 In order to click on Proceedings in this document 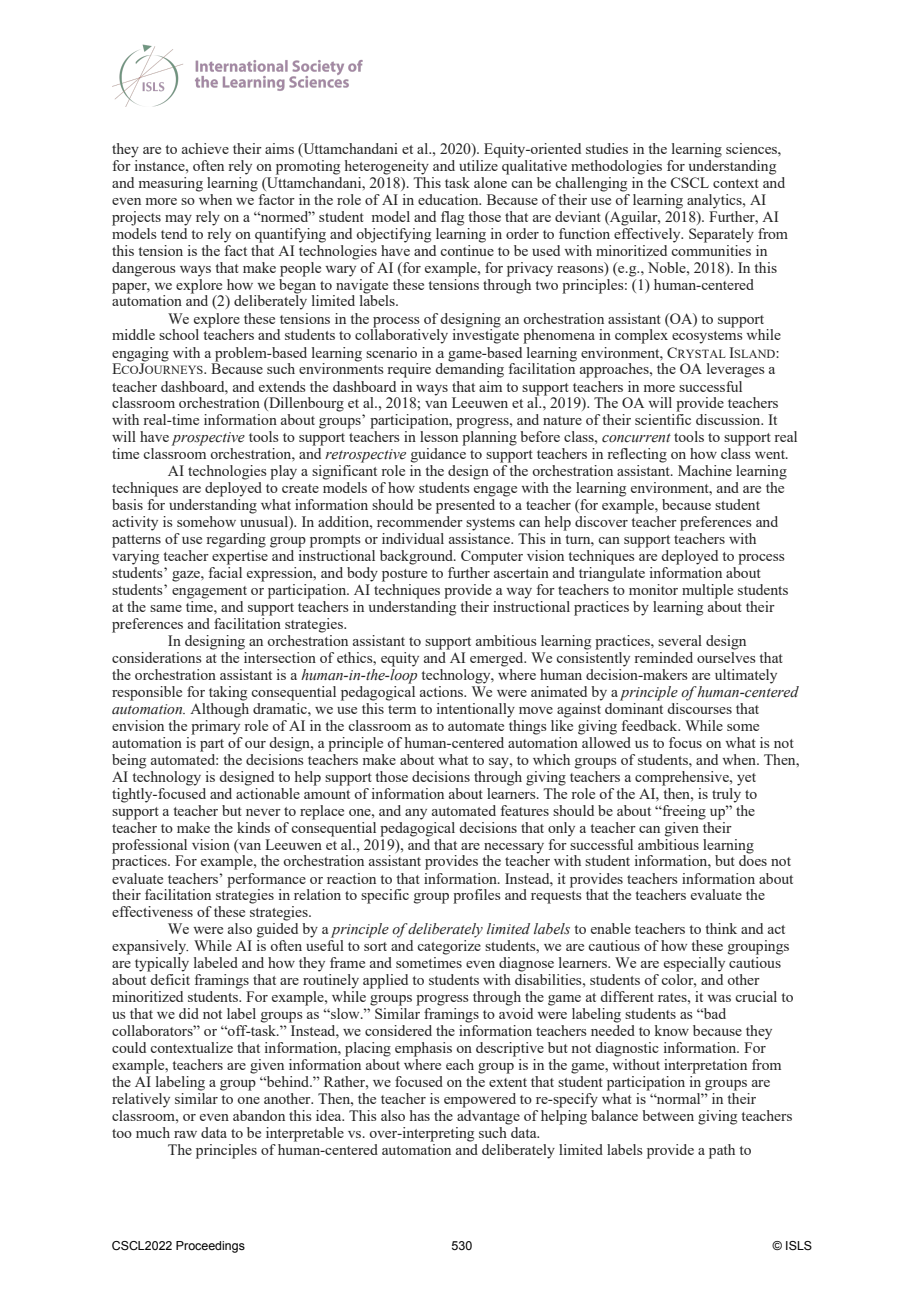, I will do `click(210, 1247)`.
